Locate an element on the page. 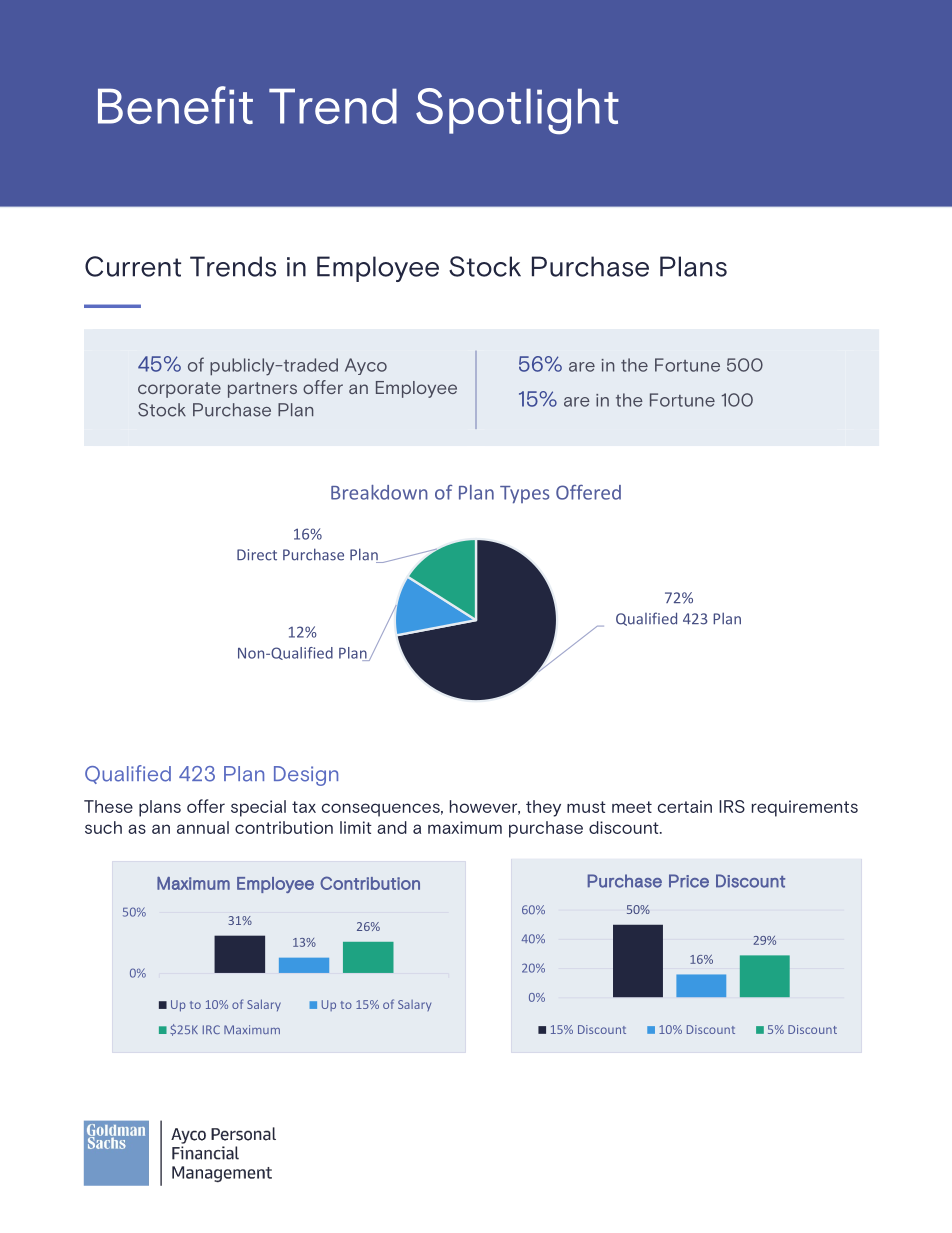 This document has width=952, height=1233. they is located at coordinates (543, 808).
